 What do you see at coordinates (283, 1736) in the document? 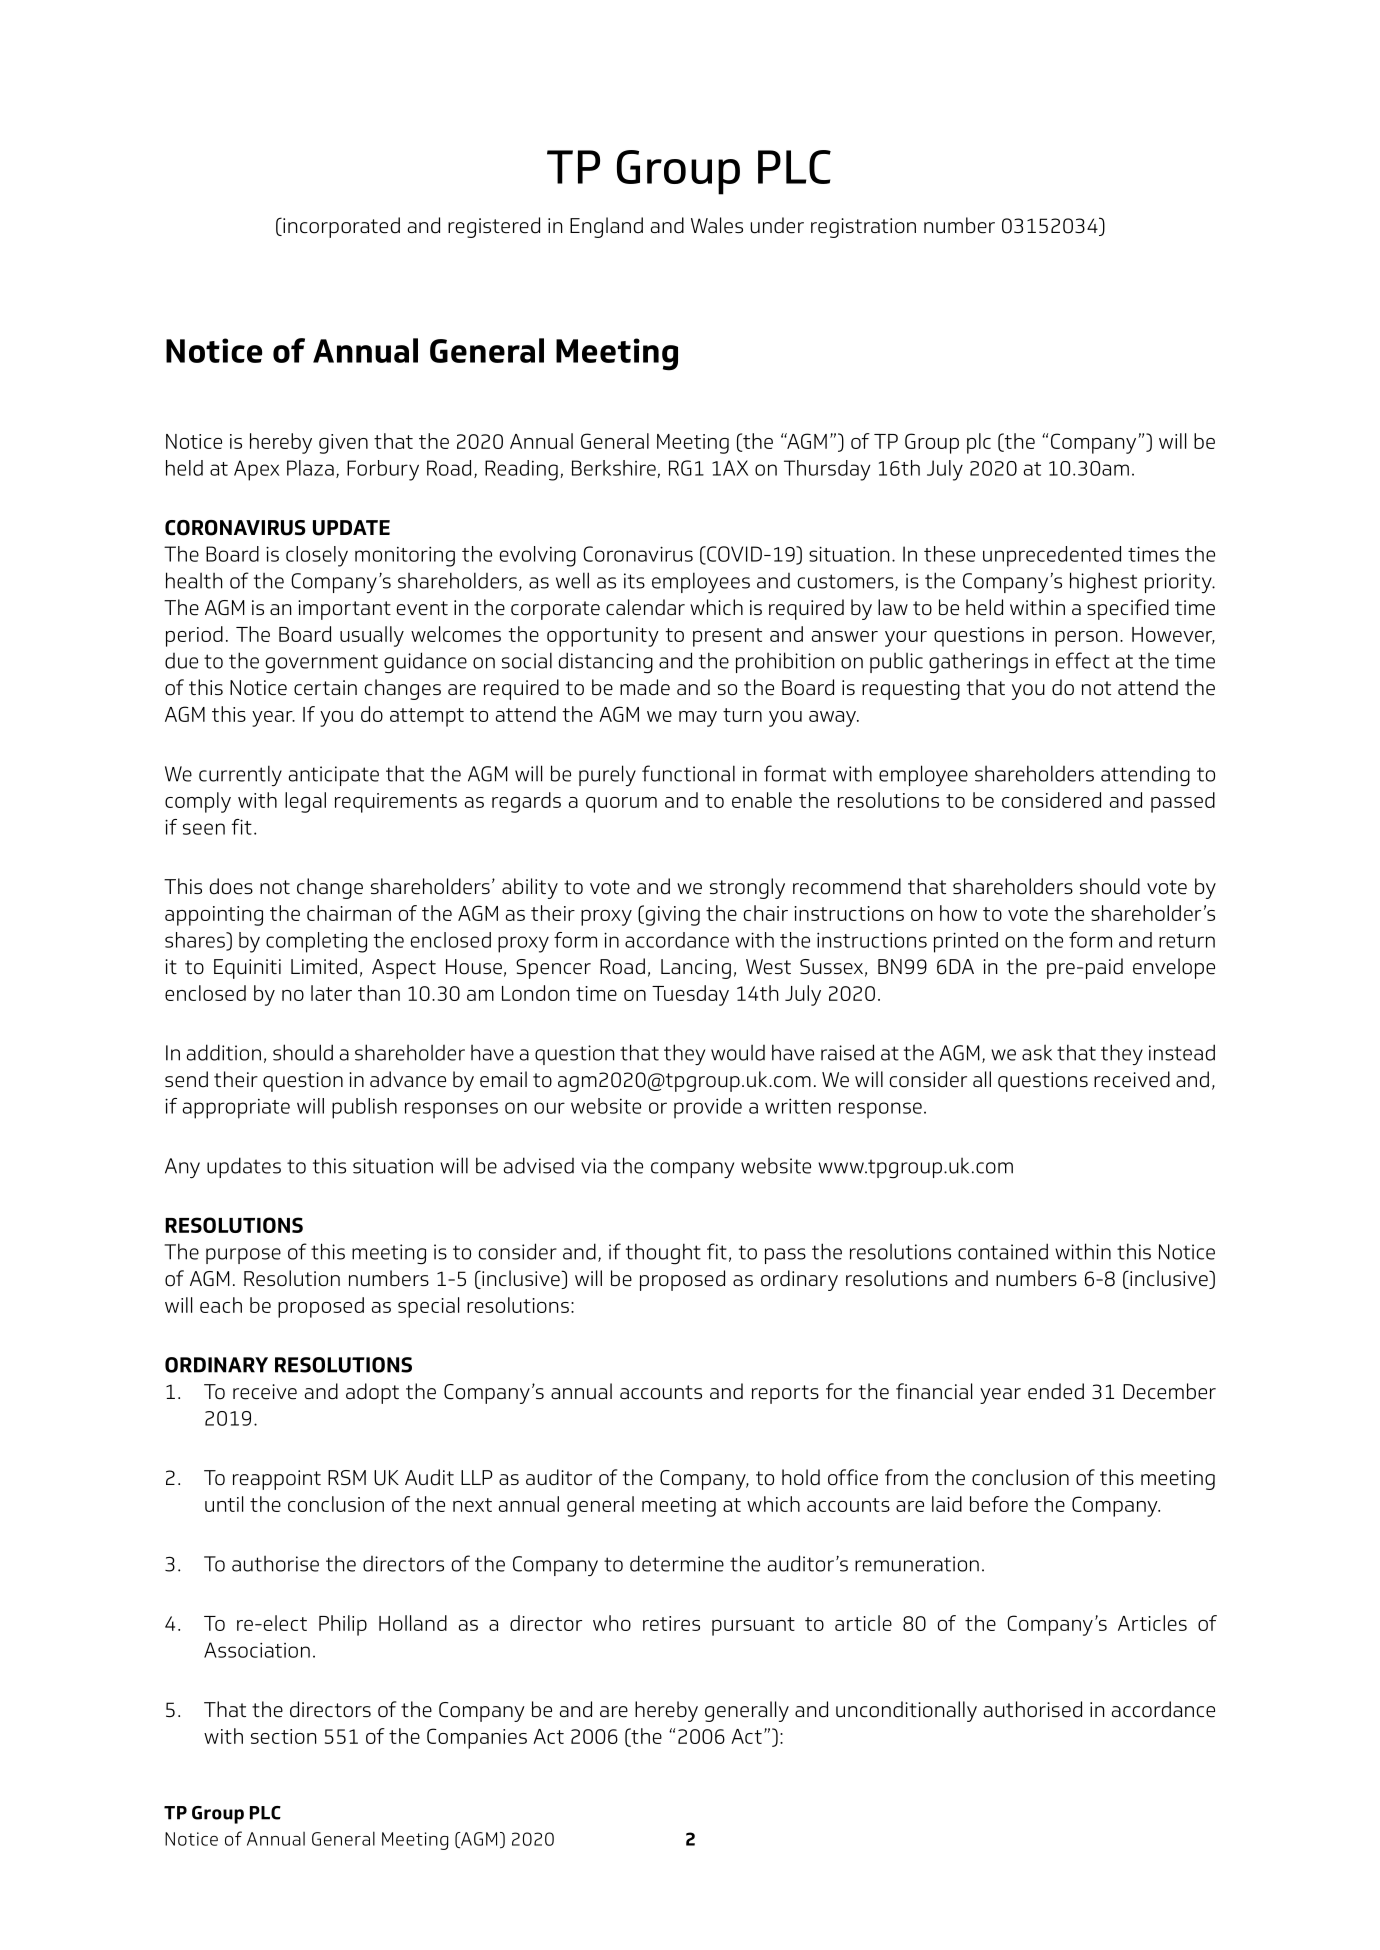
I see `section` at bounding box center [283, 1736].
